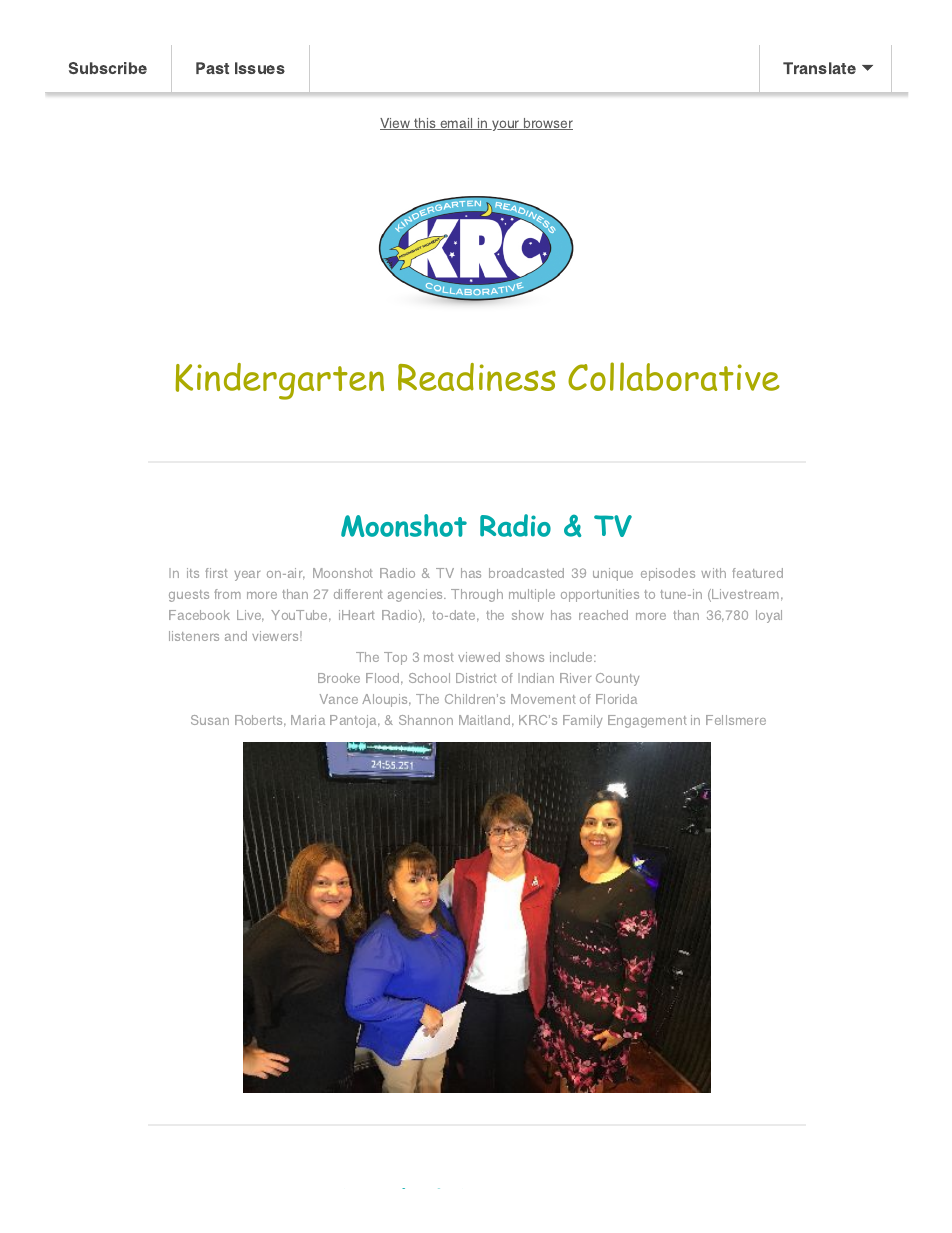 The height and width of the page is (1233, 952). Describe the element at coordinates (477, 595) in the page. I see `Through` at that location.
